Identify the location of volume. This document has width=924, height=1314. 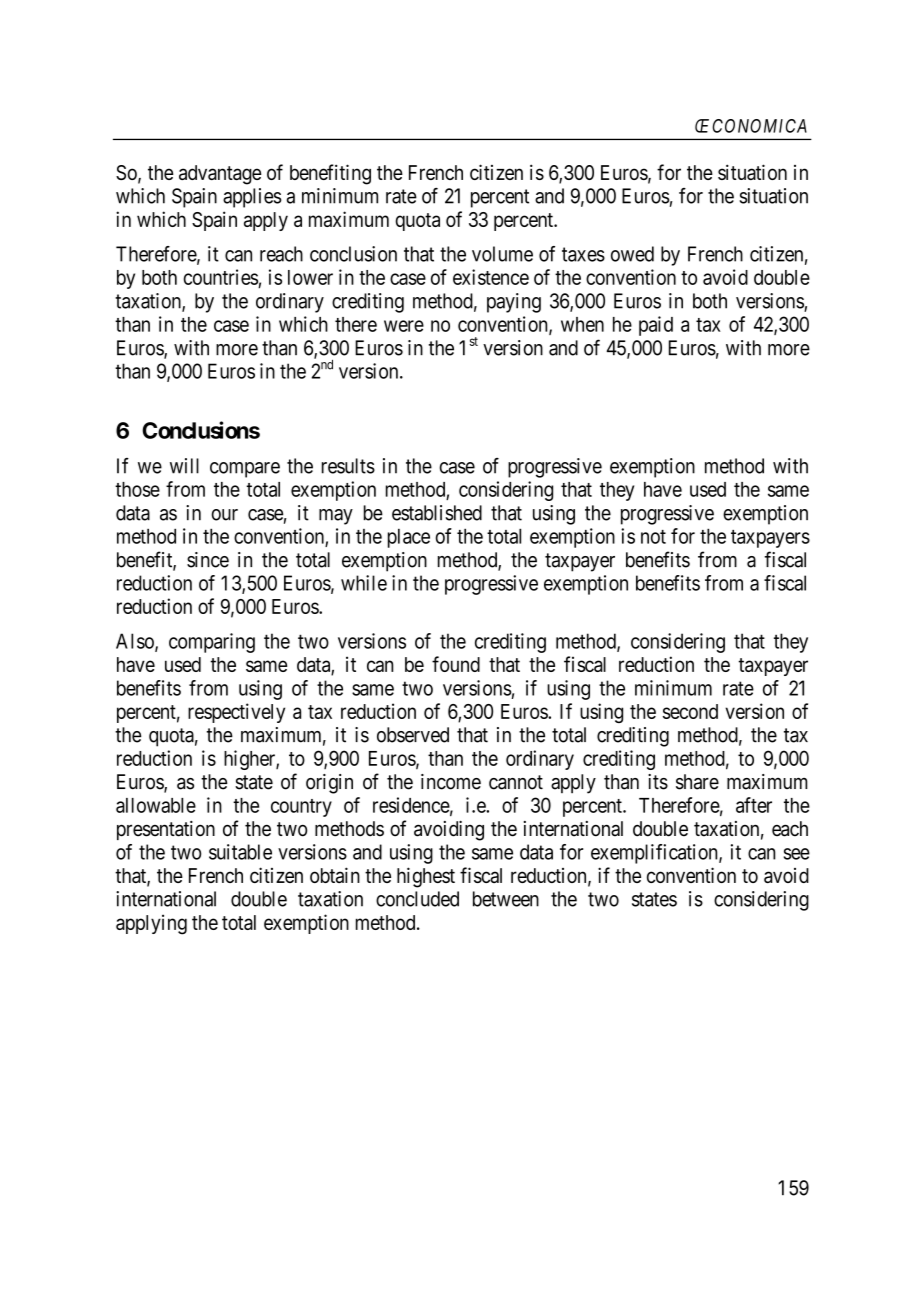
(502, 254).
